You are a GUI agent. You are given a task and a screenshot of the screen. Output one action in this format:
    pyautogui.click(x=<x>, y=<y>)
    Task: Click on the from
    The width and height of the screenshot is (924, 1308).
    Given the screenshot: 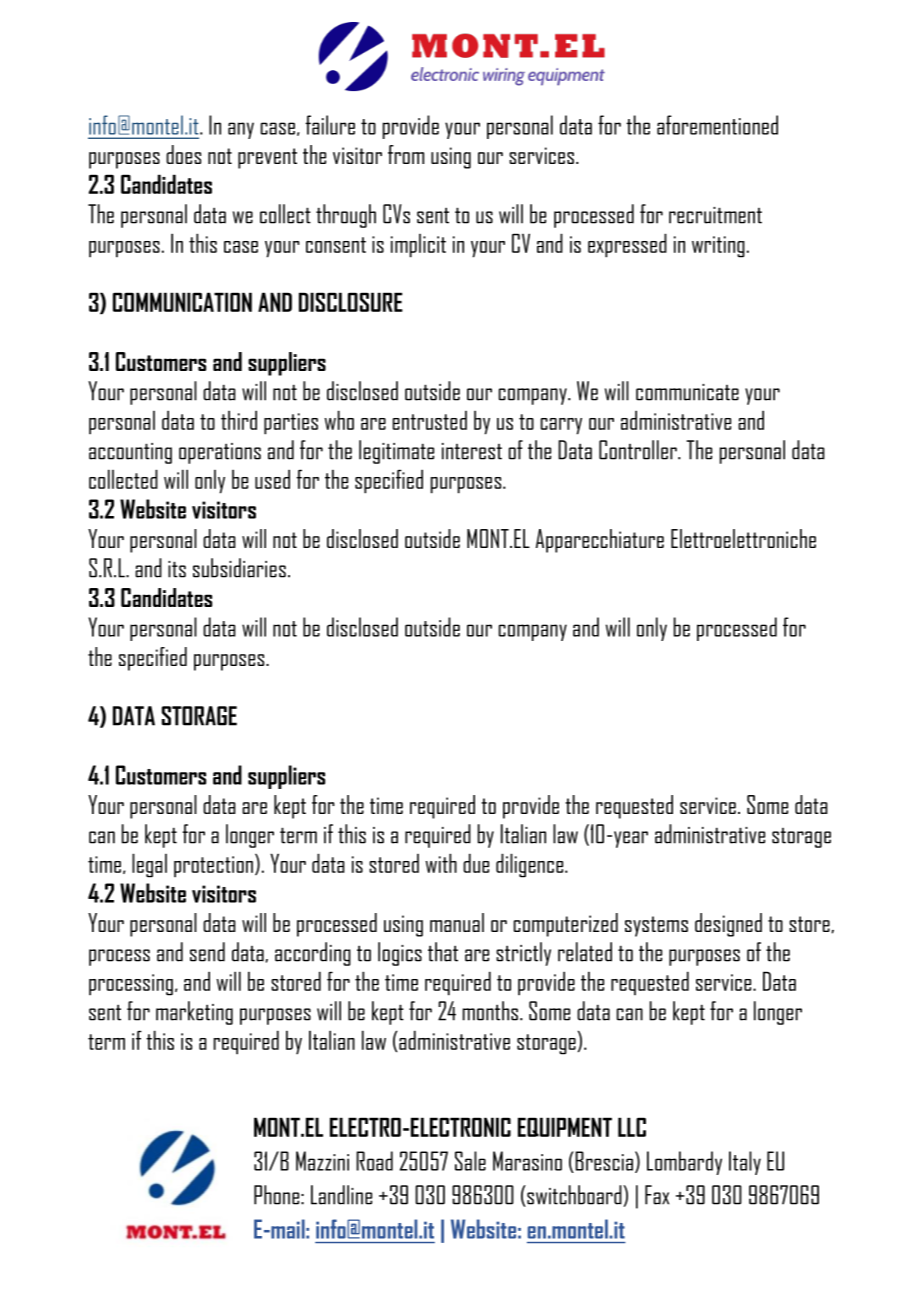 What is the action you would take?
    pyautogui.click(x=406, y=154)
